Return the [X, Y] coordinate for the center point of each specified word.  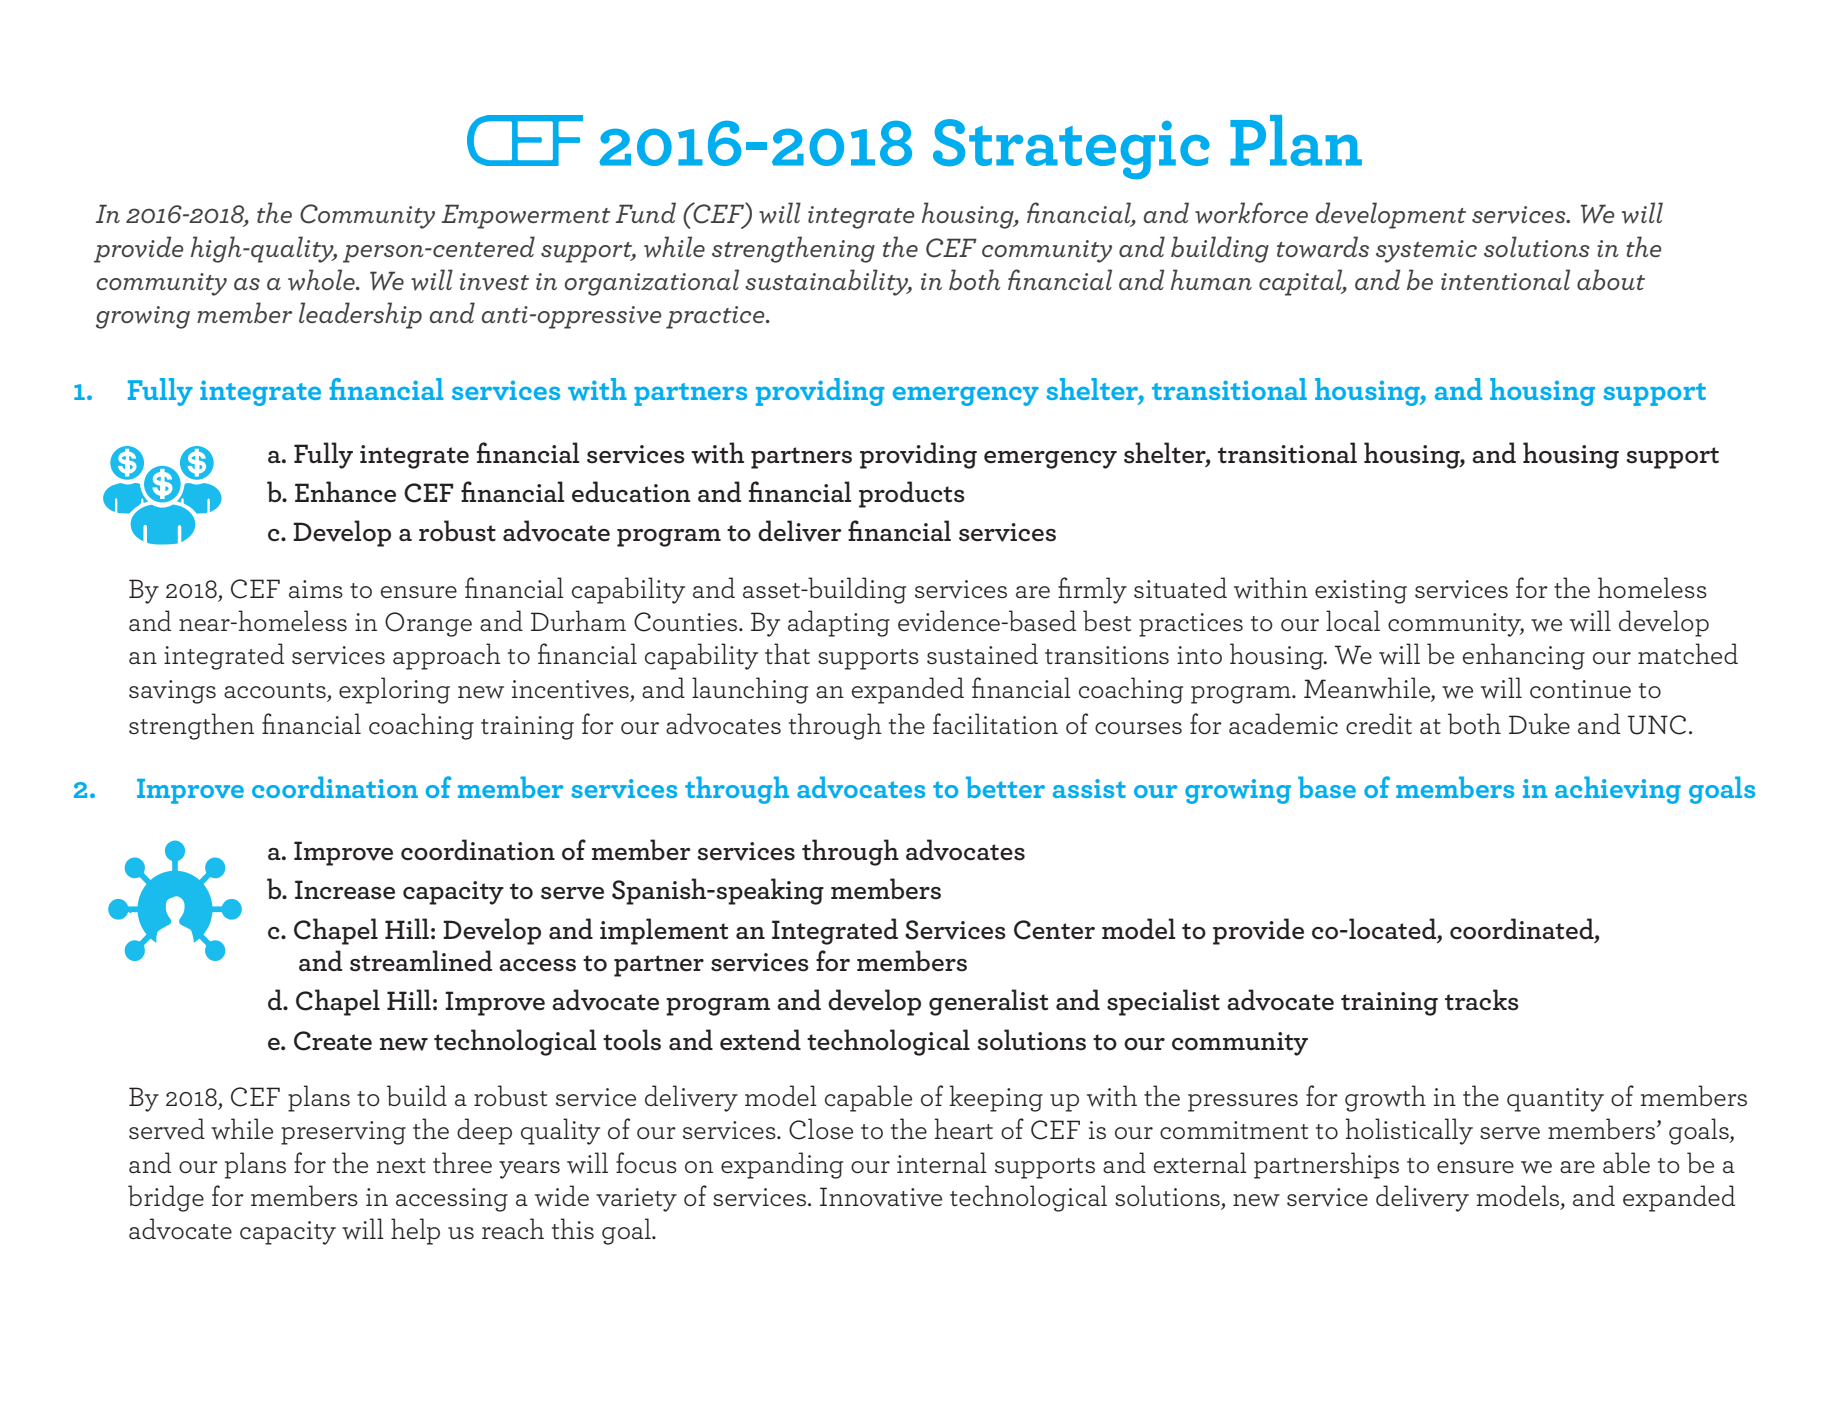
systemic [1426, 251]
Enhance [345, 492]
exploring [394, 690]
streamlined [421, 961]
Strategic [1071, 149]
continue [1580, 689]
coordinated [1523, 928]
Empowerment [526, 216]
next [401, 1165]
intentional [1505, 279]
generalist [988, 1002]
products [912, 494]
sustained [982, 654]
